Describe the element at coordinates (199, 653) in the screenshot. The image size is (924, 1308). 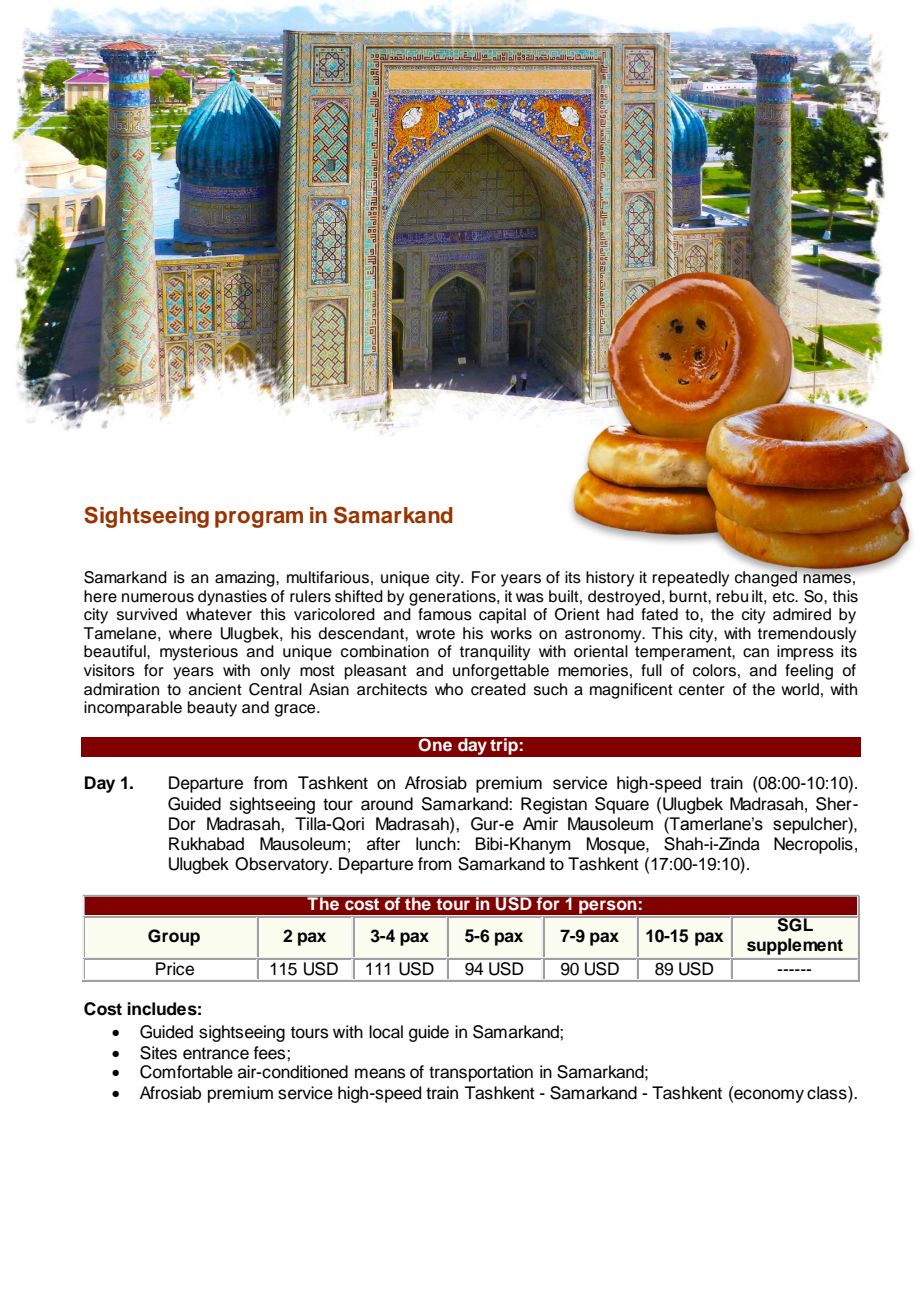
I see `mysterious` at that location.
